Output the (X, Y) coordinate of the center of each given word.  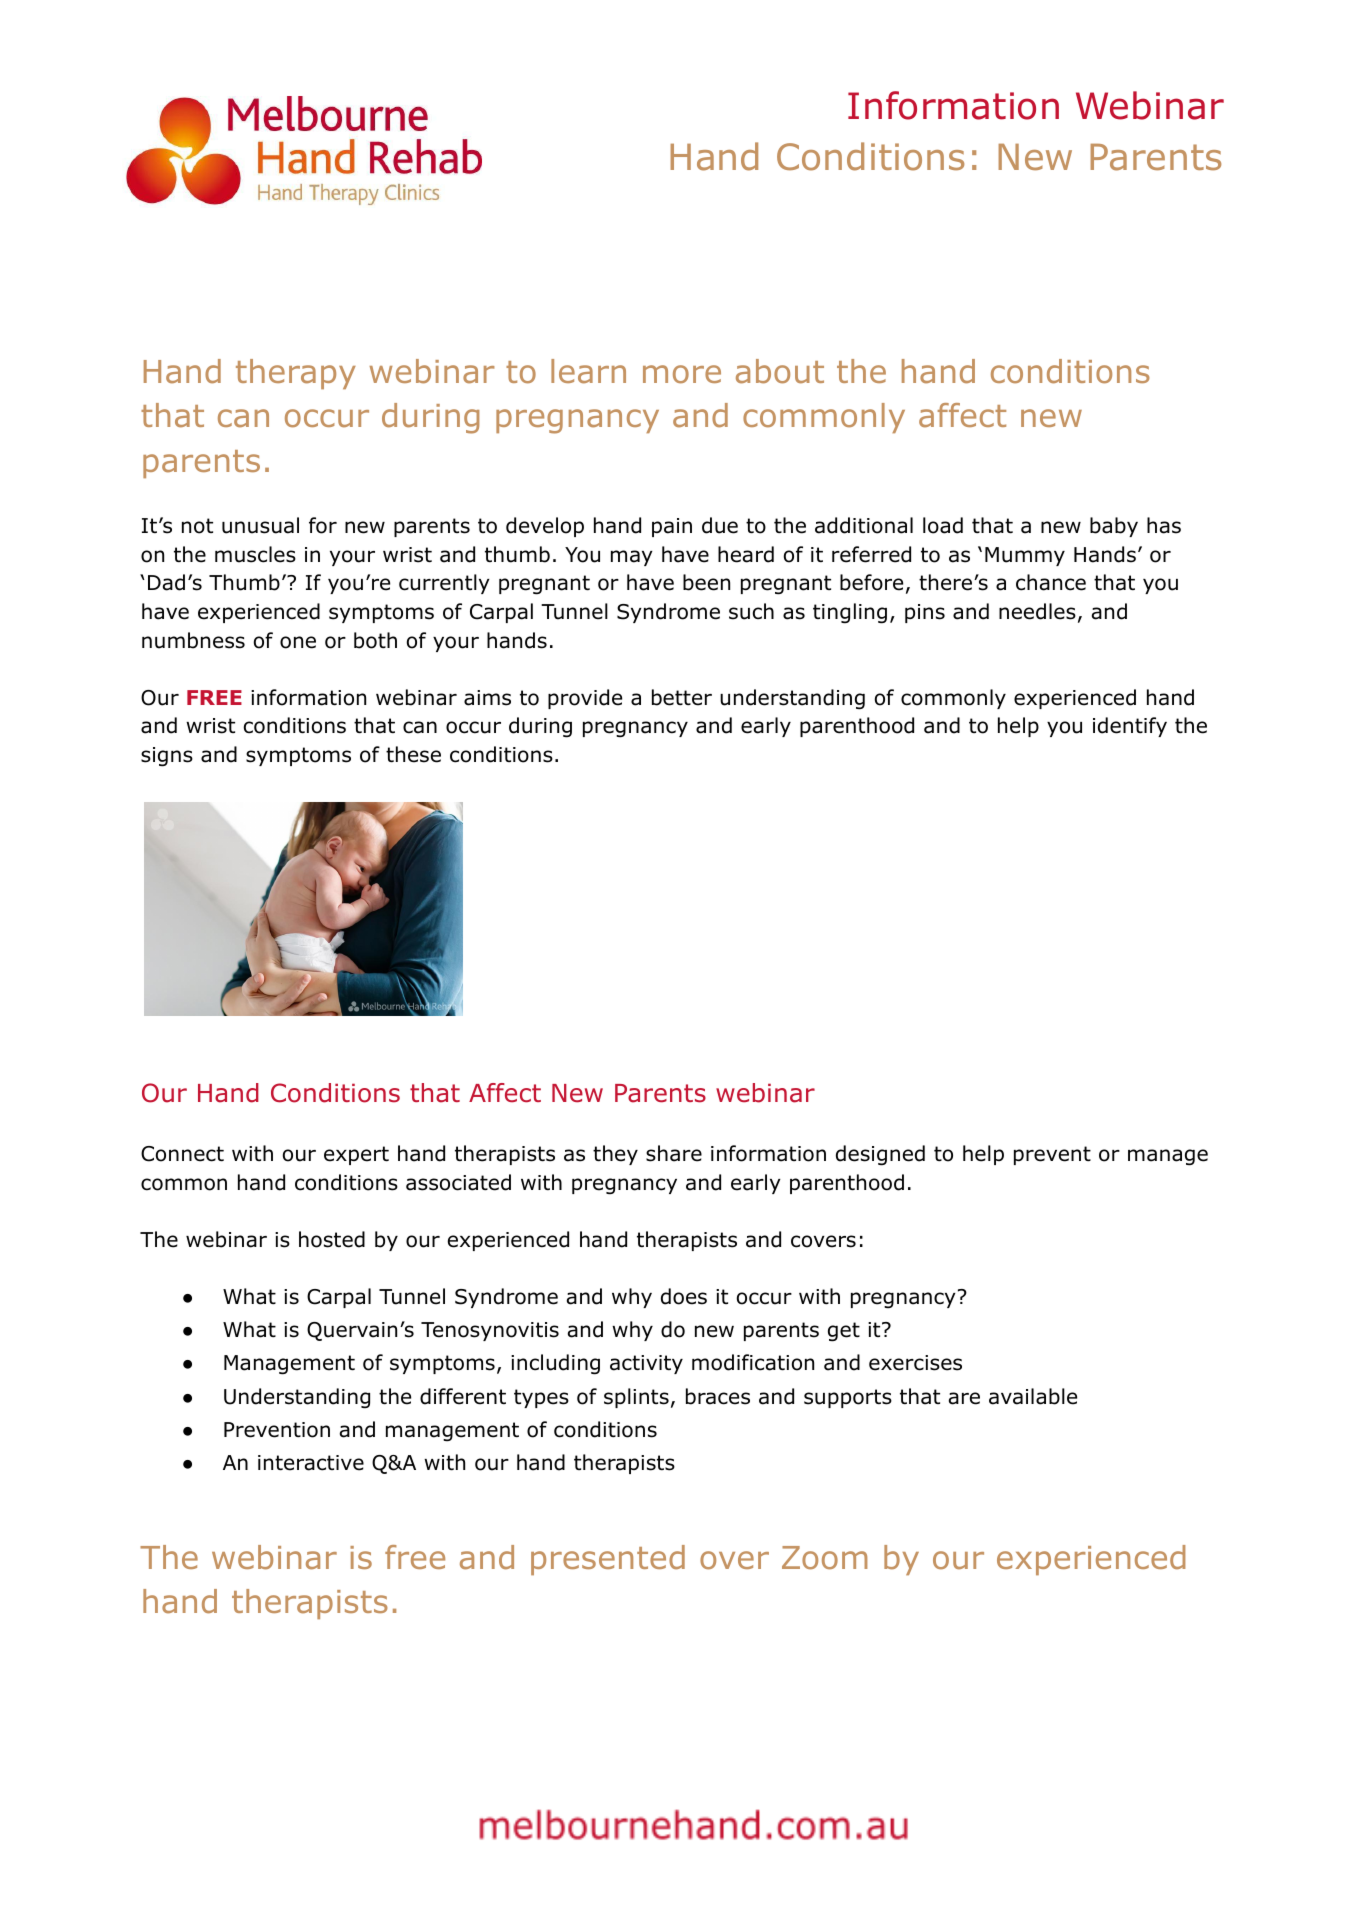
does (684, 1296)
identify (1130, 727)
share (674, 1153)
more (682, 374)
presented (608, 1560)
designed (880, 1155)
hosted (332, 1239)
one (298, 642)
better (682, 697)
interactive (311, 1463)
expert (356, 1155)
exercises (915, 1363)
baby (1114, 527)
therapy (296, 374)
